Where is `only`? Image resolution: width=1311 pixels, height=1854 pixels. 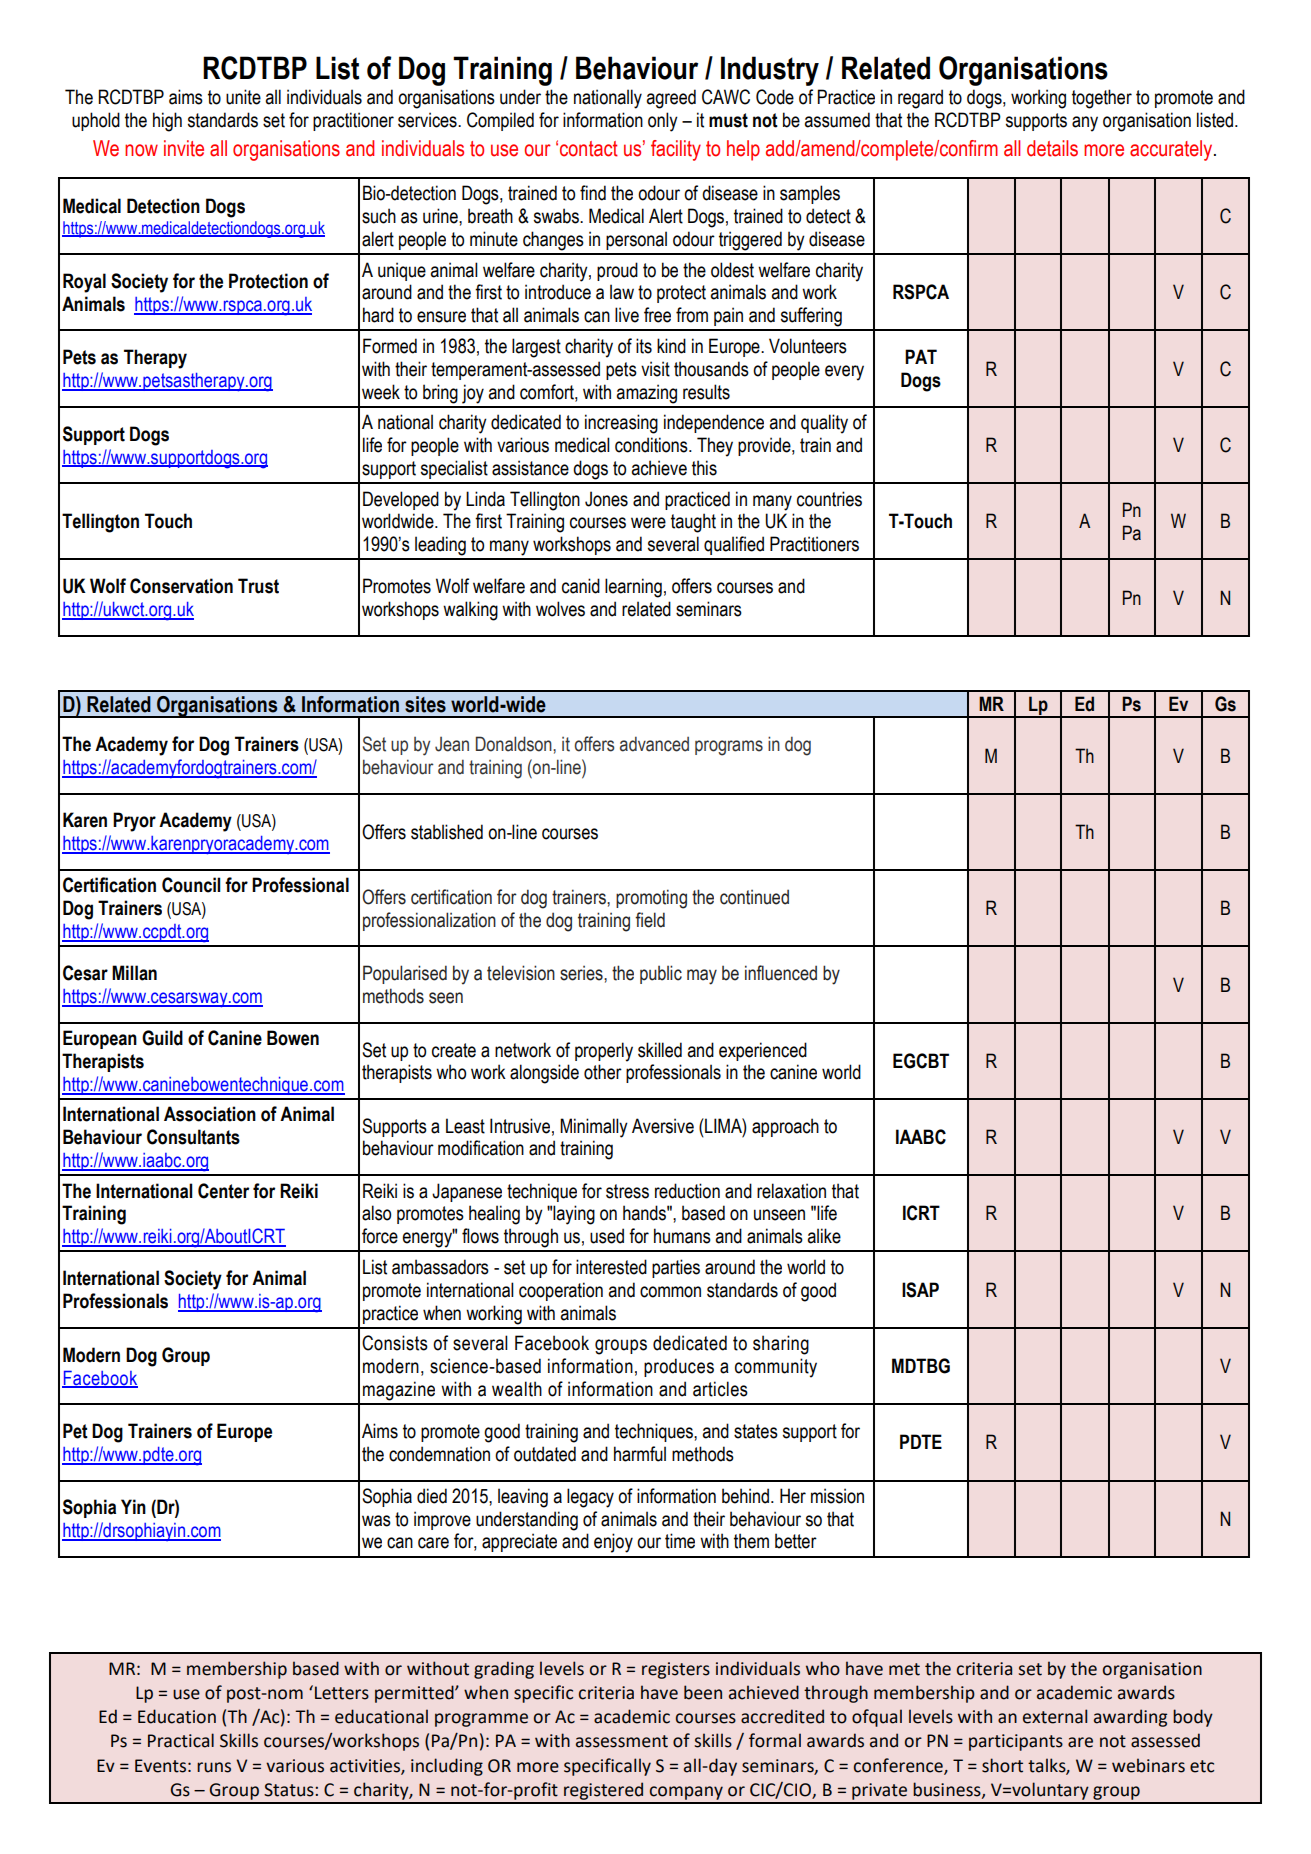
only is located at coordinates (663, 122).
